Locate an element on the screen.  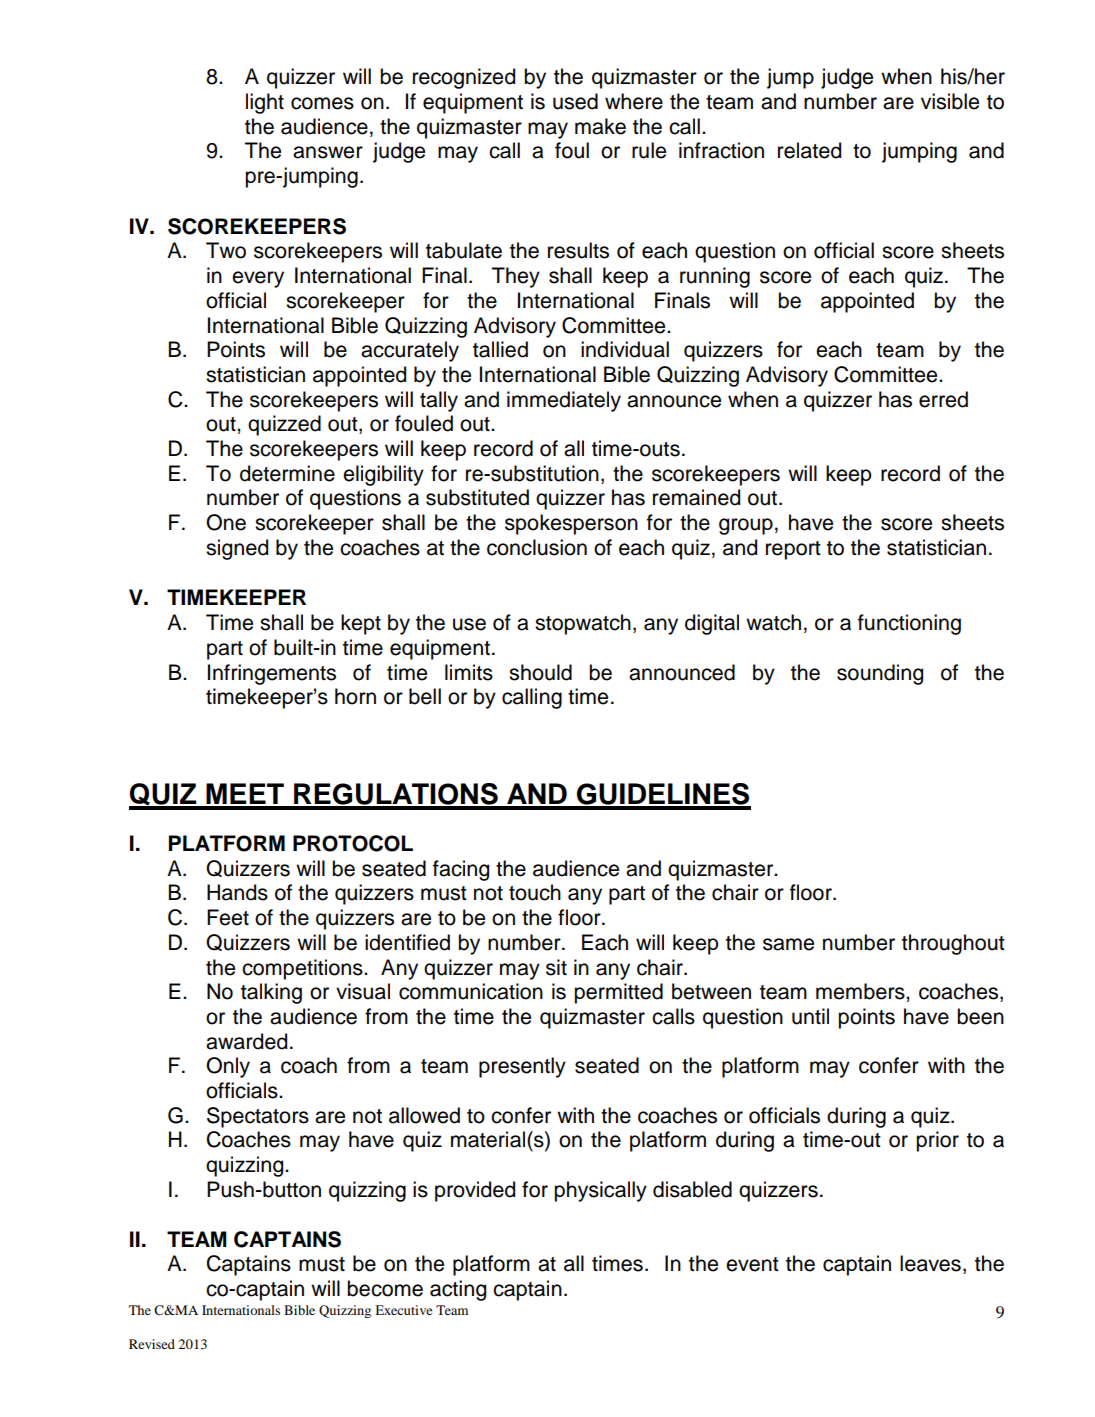
light is located at coordinates (265, 103).
